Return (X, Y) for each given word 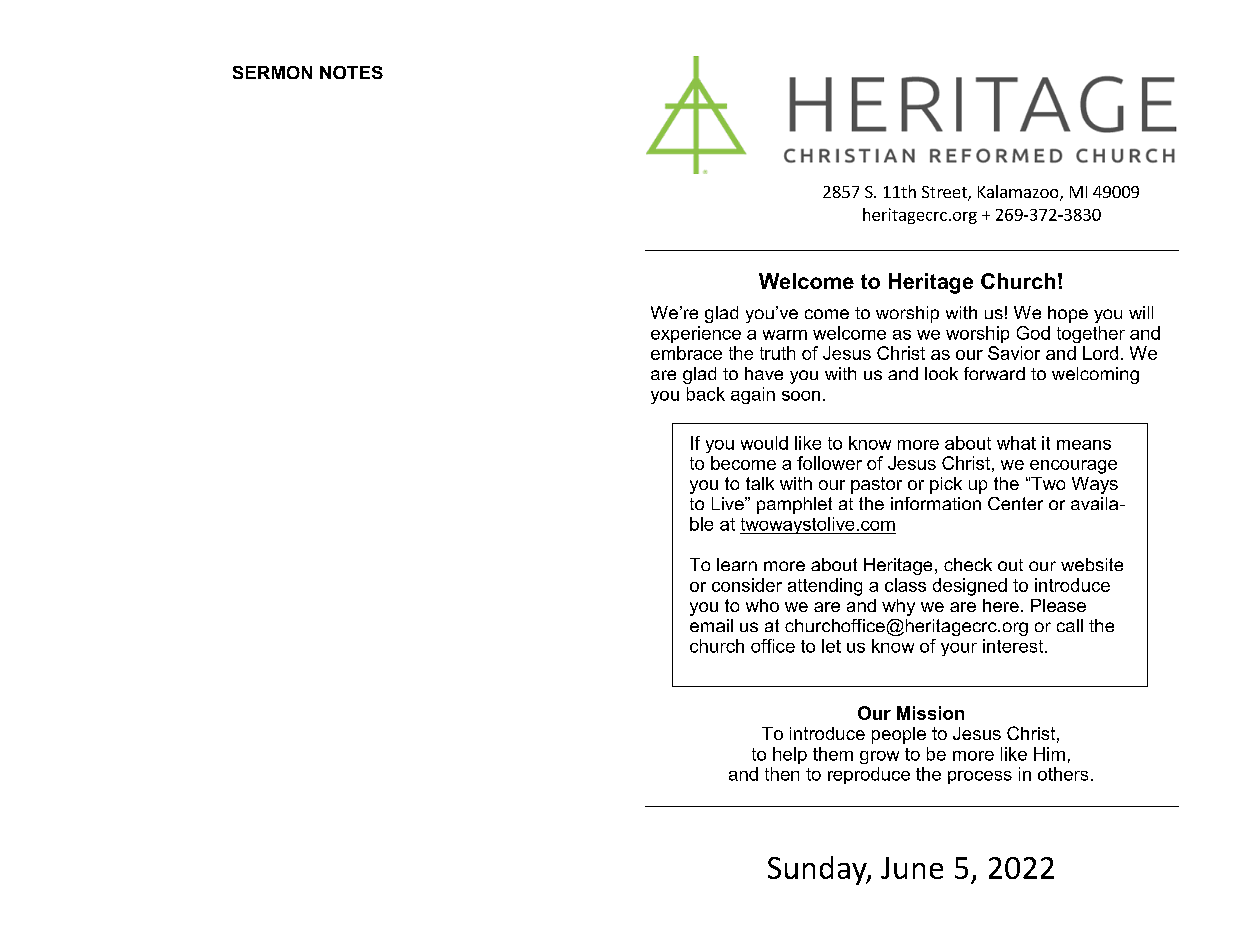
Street (945, 193)
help (790, 755)
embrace (686, 353)
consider (747, 585)
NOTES (351, 72)
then (782, 774)
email (711, 625)
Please (1058, 605)
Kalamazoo (1019, 193)
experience (696, 334)
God (1033, 333)
